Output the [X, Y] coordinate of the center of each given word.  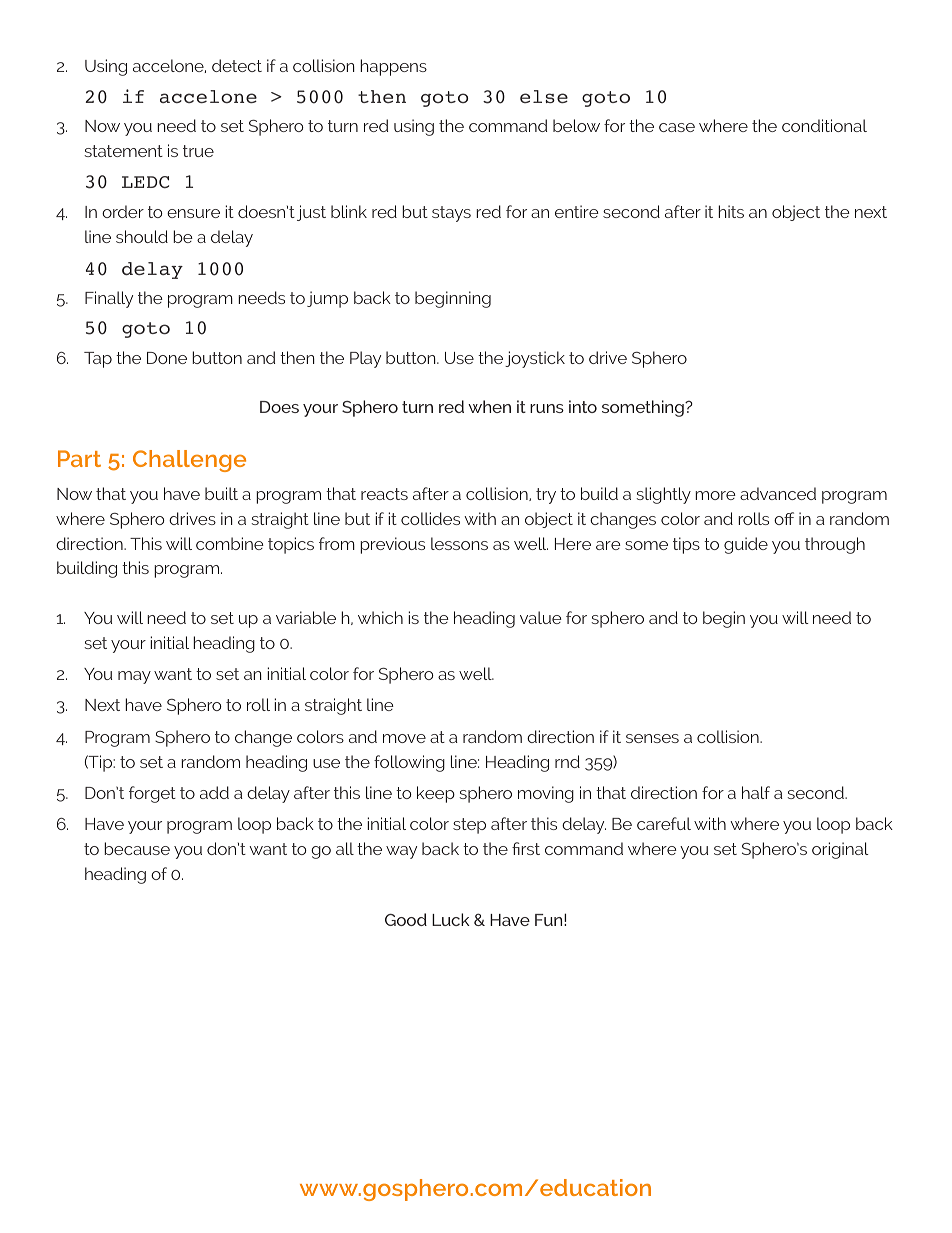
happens [393, 67]
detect [237, 65]
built [221, 493]
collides [430, 518]
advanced [778, 493]
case [677, 127]
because [137, 848]
